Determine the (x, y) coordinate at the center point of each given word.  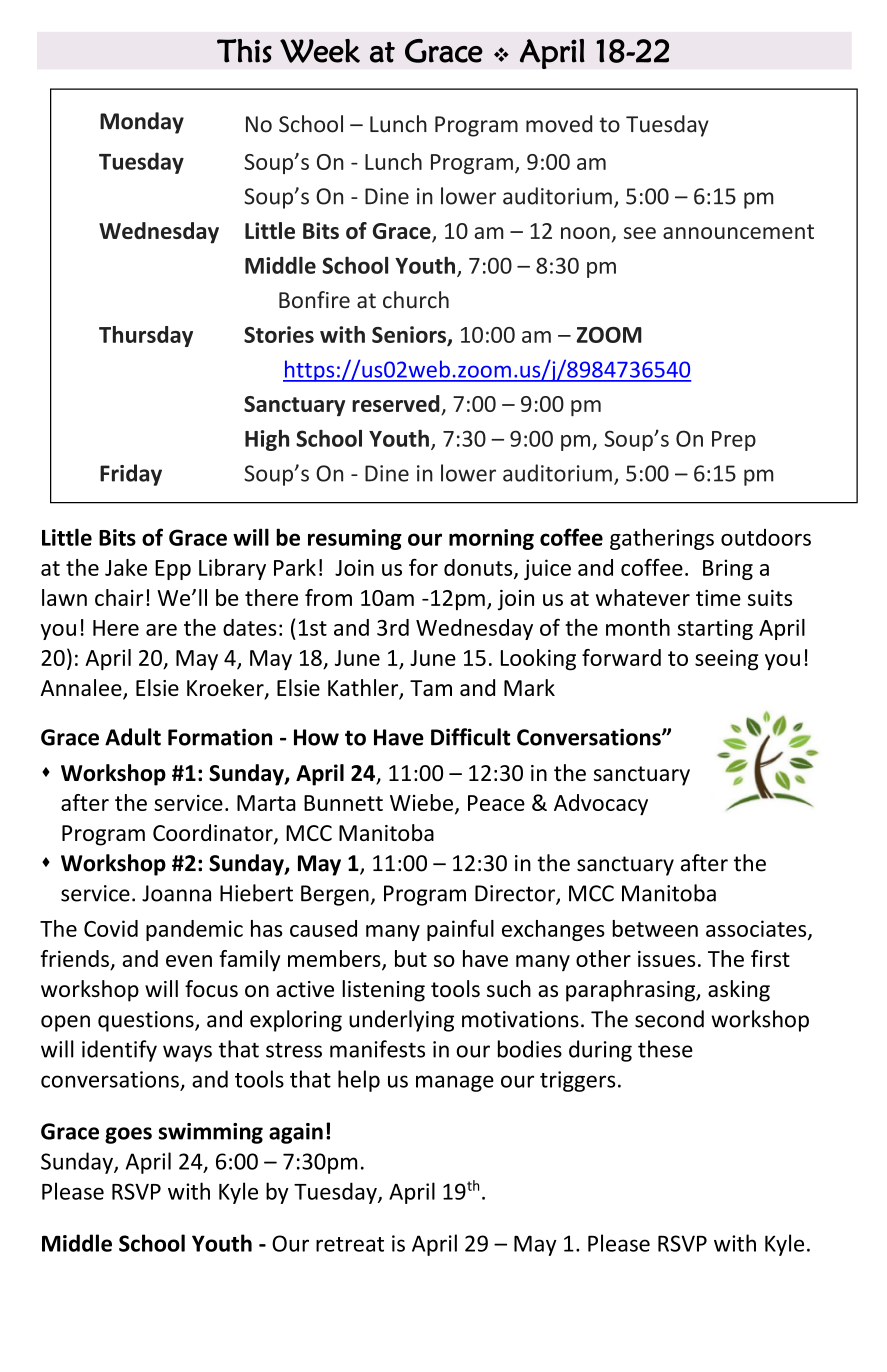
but (411, 958)
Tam (431, 688)
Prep (734, 441)
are (161, 630)
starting (715, 629)
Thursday (146, 336)
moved (559, 124)
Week (320, 51)
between (655, 928)
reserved (397, 405)
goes (128, 1135)
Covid (111, 928)
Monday (142, 123)
